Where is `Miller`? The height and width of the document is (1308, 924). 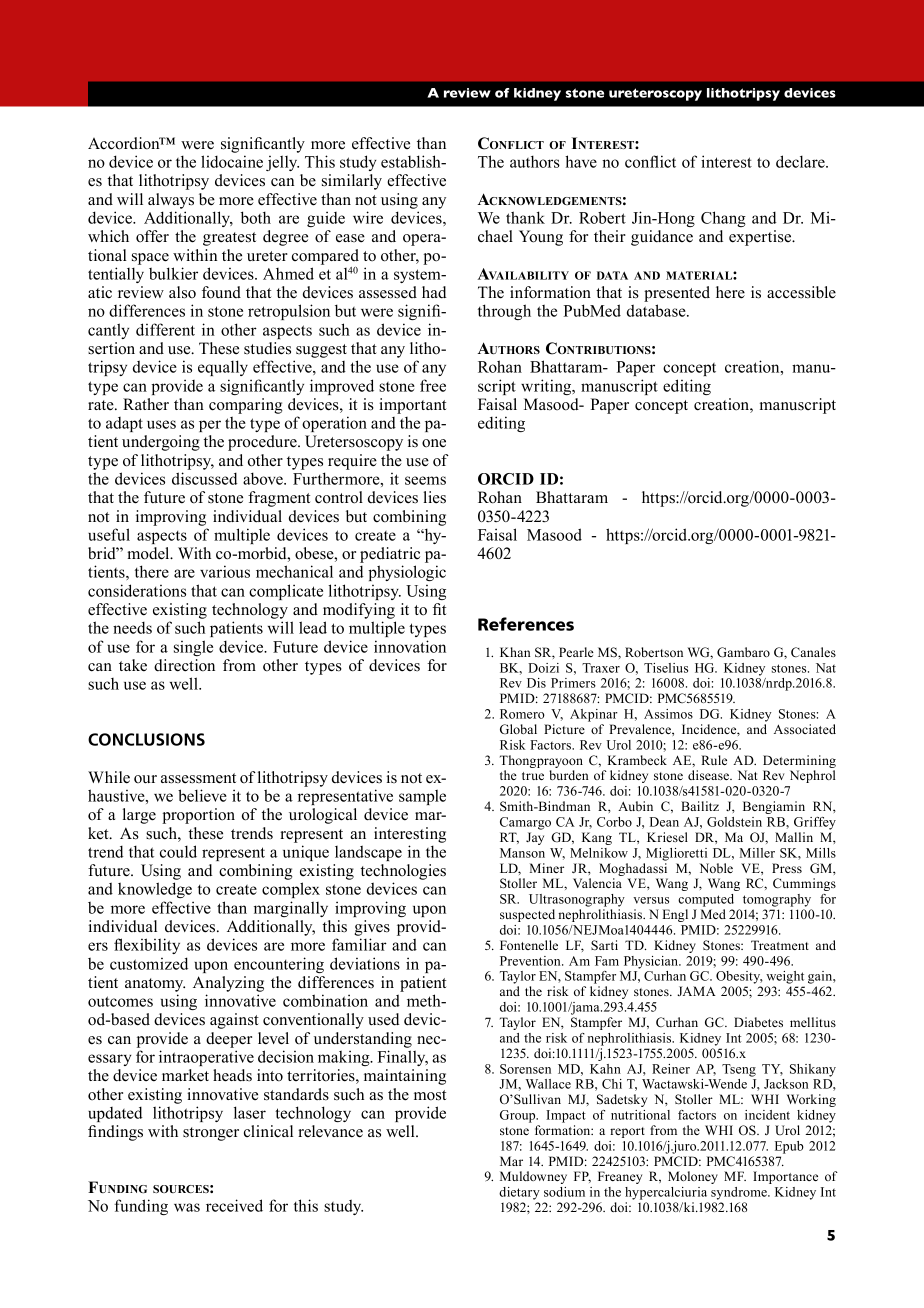
Miller is located at coordinates (757, 853).
